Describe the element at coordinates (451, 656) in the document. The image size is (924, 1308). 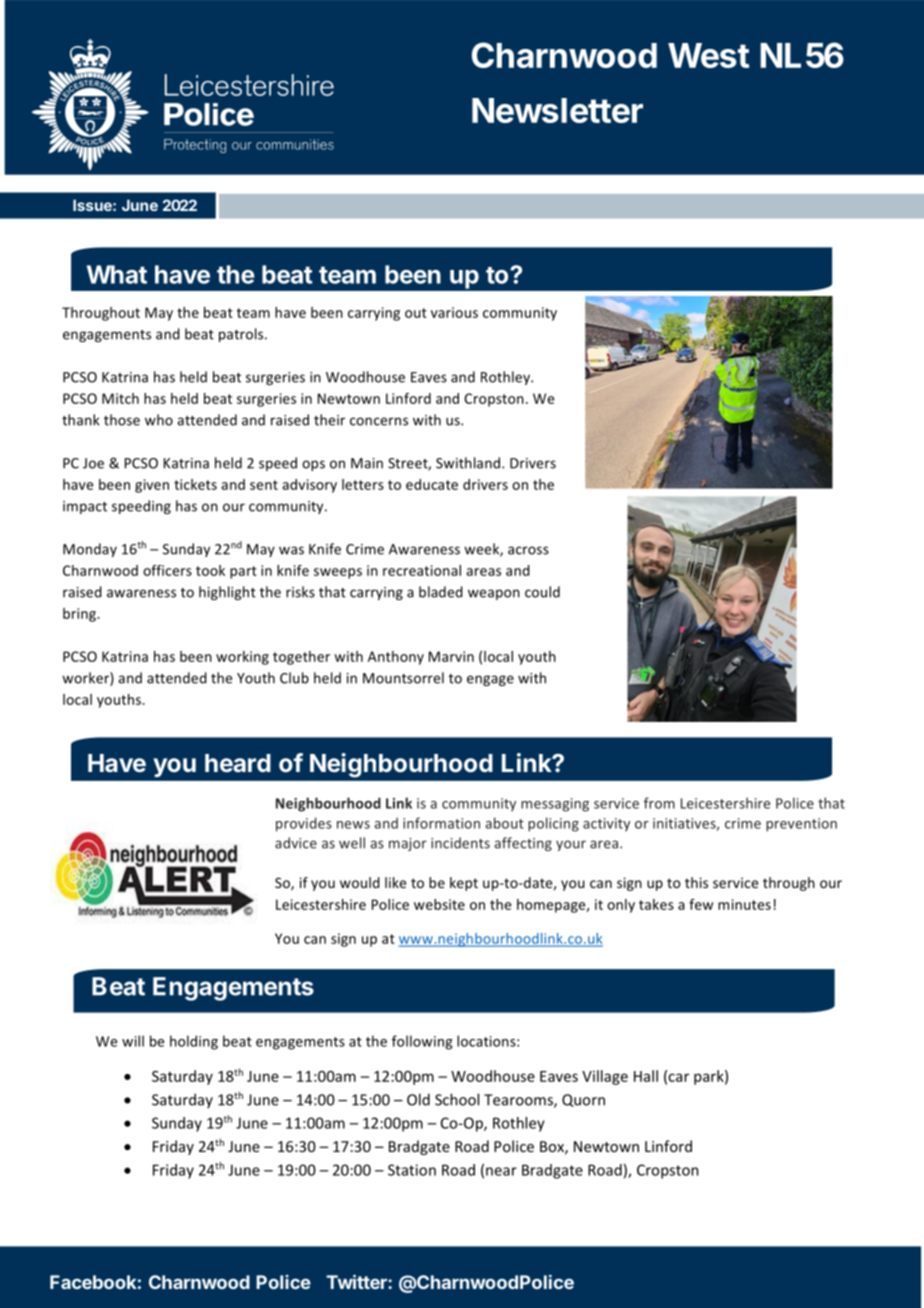
I see `Marvin` at that location.
